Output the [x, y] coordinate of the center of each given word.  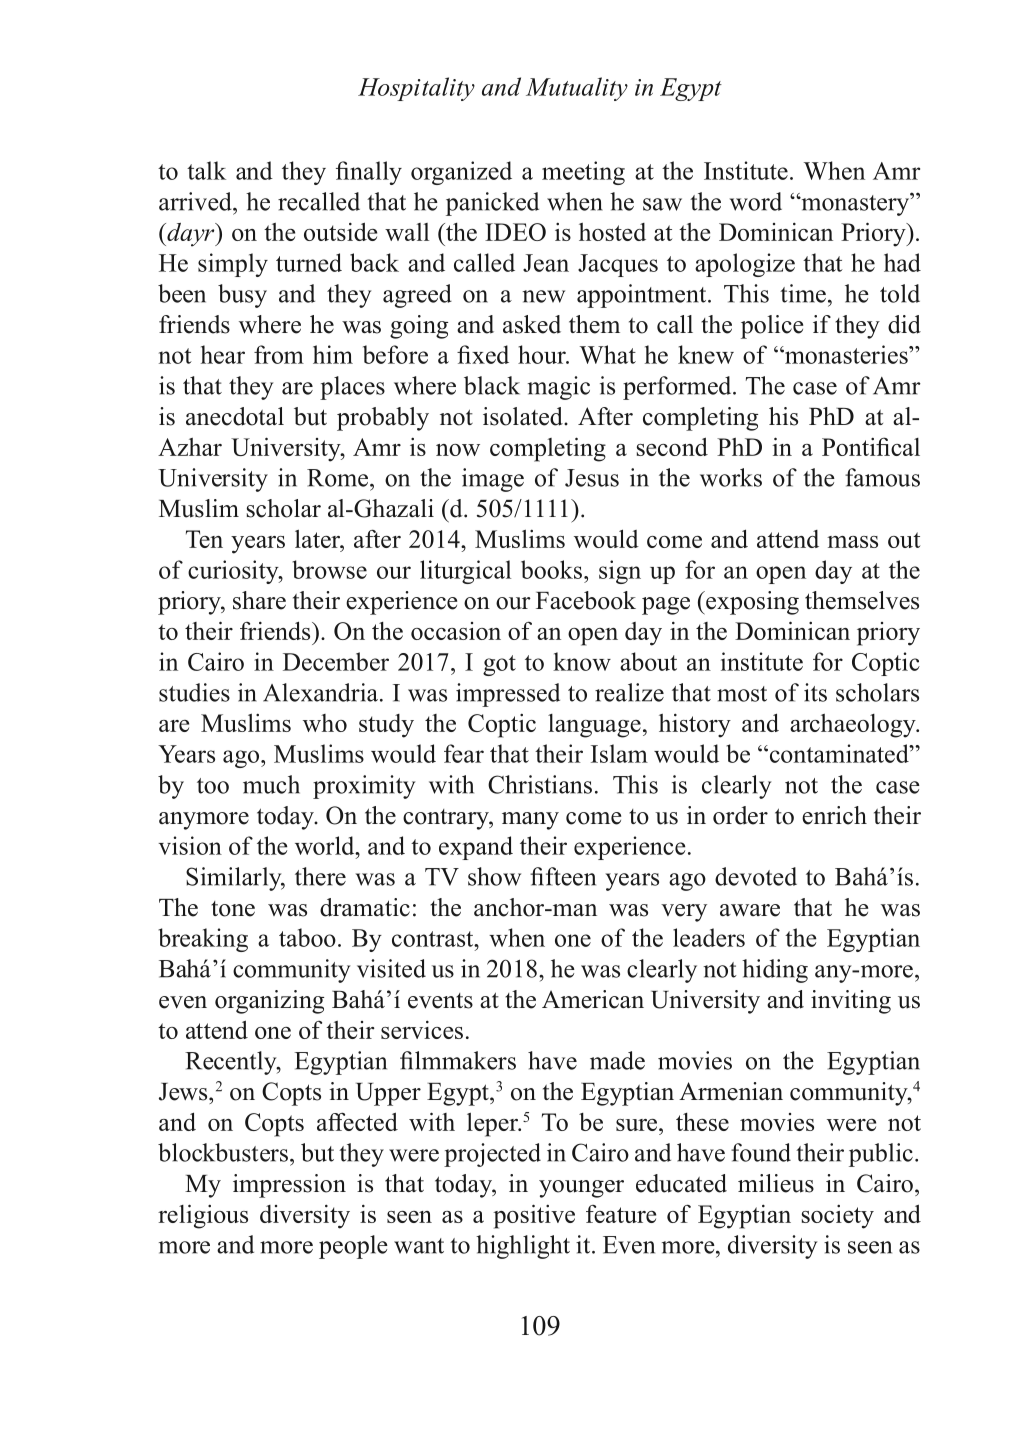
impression [289, 1186]
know [582, 661]
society [838, 1217]
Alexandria [322, 692]
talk [206, 170]
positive [534, 1216]
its [815, 692]
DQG [501, 86]
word [756, 201]
